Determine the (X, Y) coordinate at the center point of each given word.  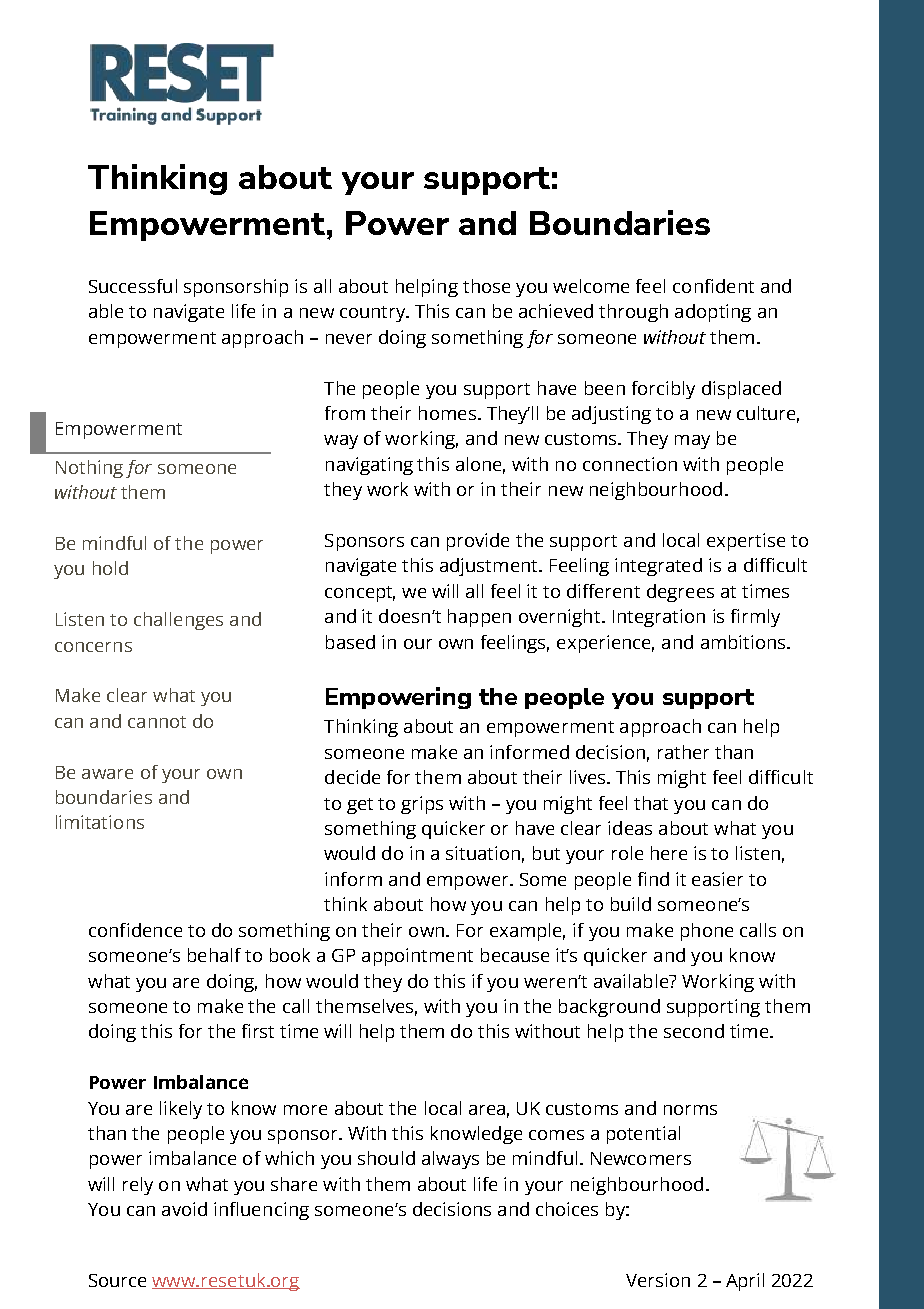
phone (707, 932)
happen (479, 618)
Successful (133, 286)
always (450, 1160)
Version (658, 1280)
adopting (713, 313)
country (374, 314)
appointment (417, 957)
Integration (659, 618)
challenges (178, 621)
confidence (135, 930)
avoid (184, 1209)
